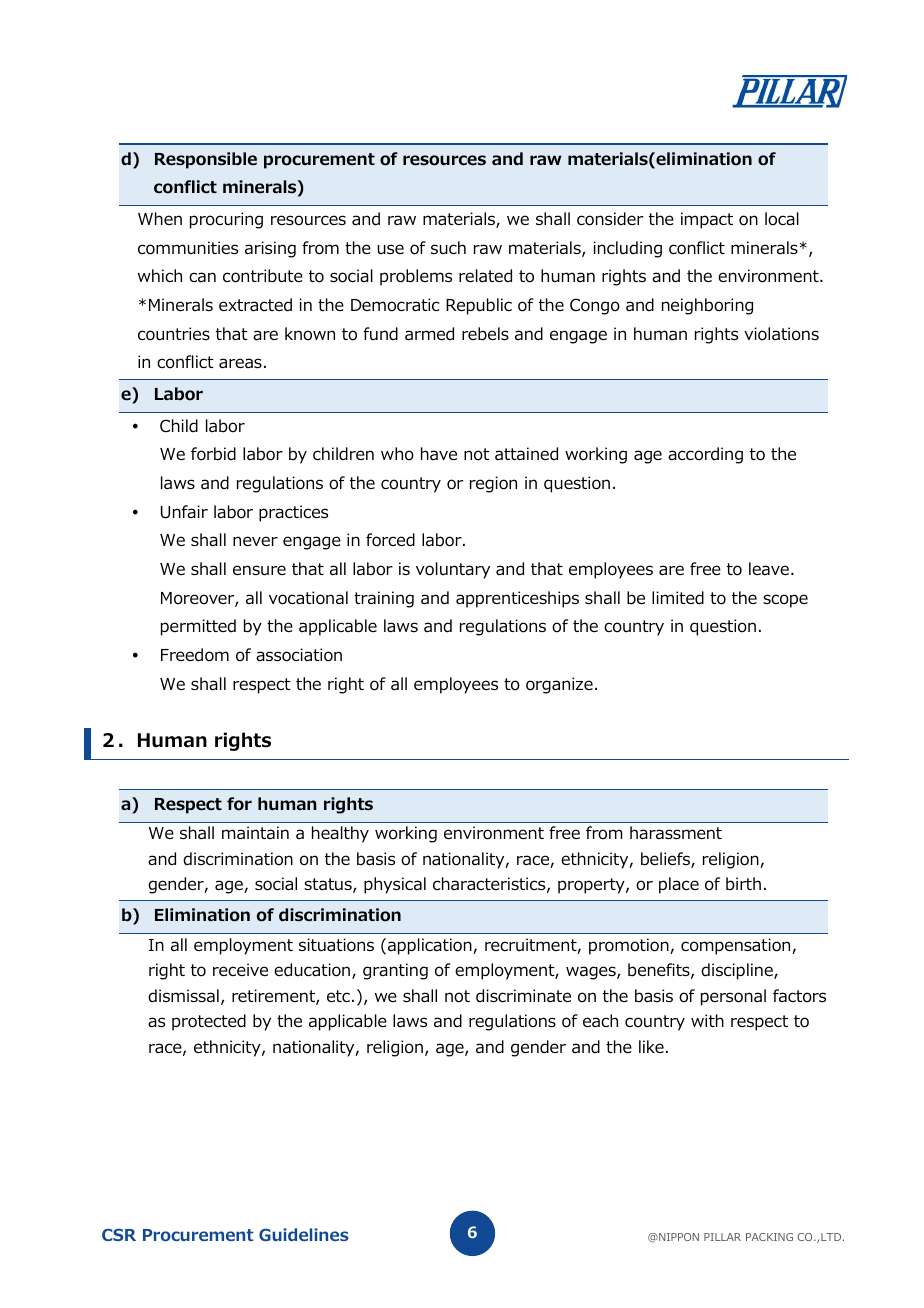  What do you see at coordinates (707, 220) in the page?
I see `impact` at bounding box center [707, 220].
